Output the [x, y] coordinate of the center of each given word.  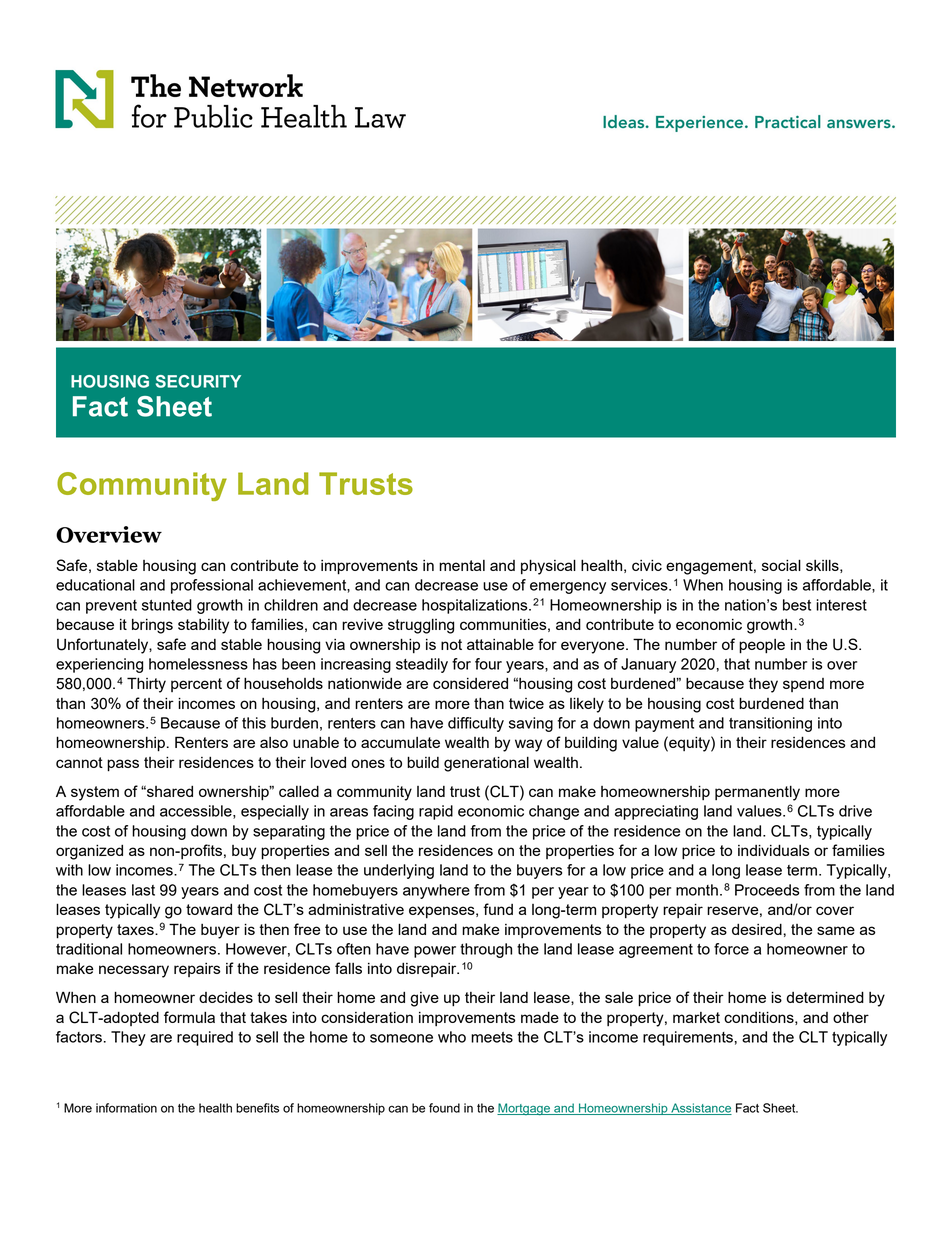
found [444, 1108]
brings [152, 626]
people [762, 646]
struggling [421, 626]
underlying [399, 871]
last [143, 890]
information [126, 1108]
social [781, 565]
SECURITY [198, 381]
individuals [774, 850]
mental [462, 565]
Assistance [700, 1109]
